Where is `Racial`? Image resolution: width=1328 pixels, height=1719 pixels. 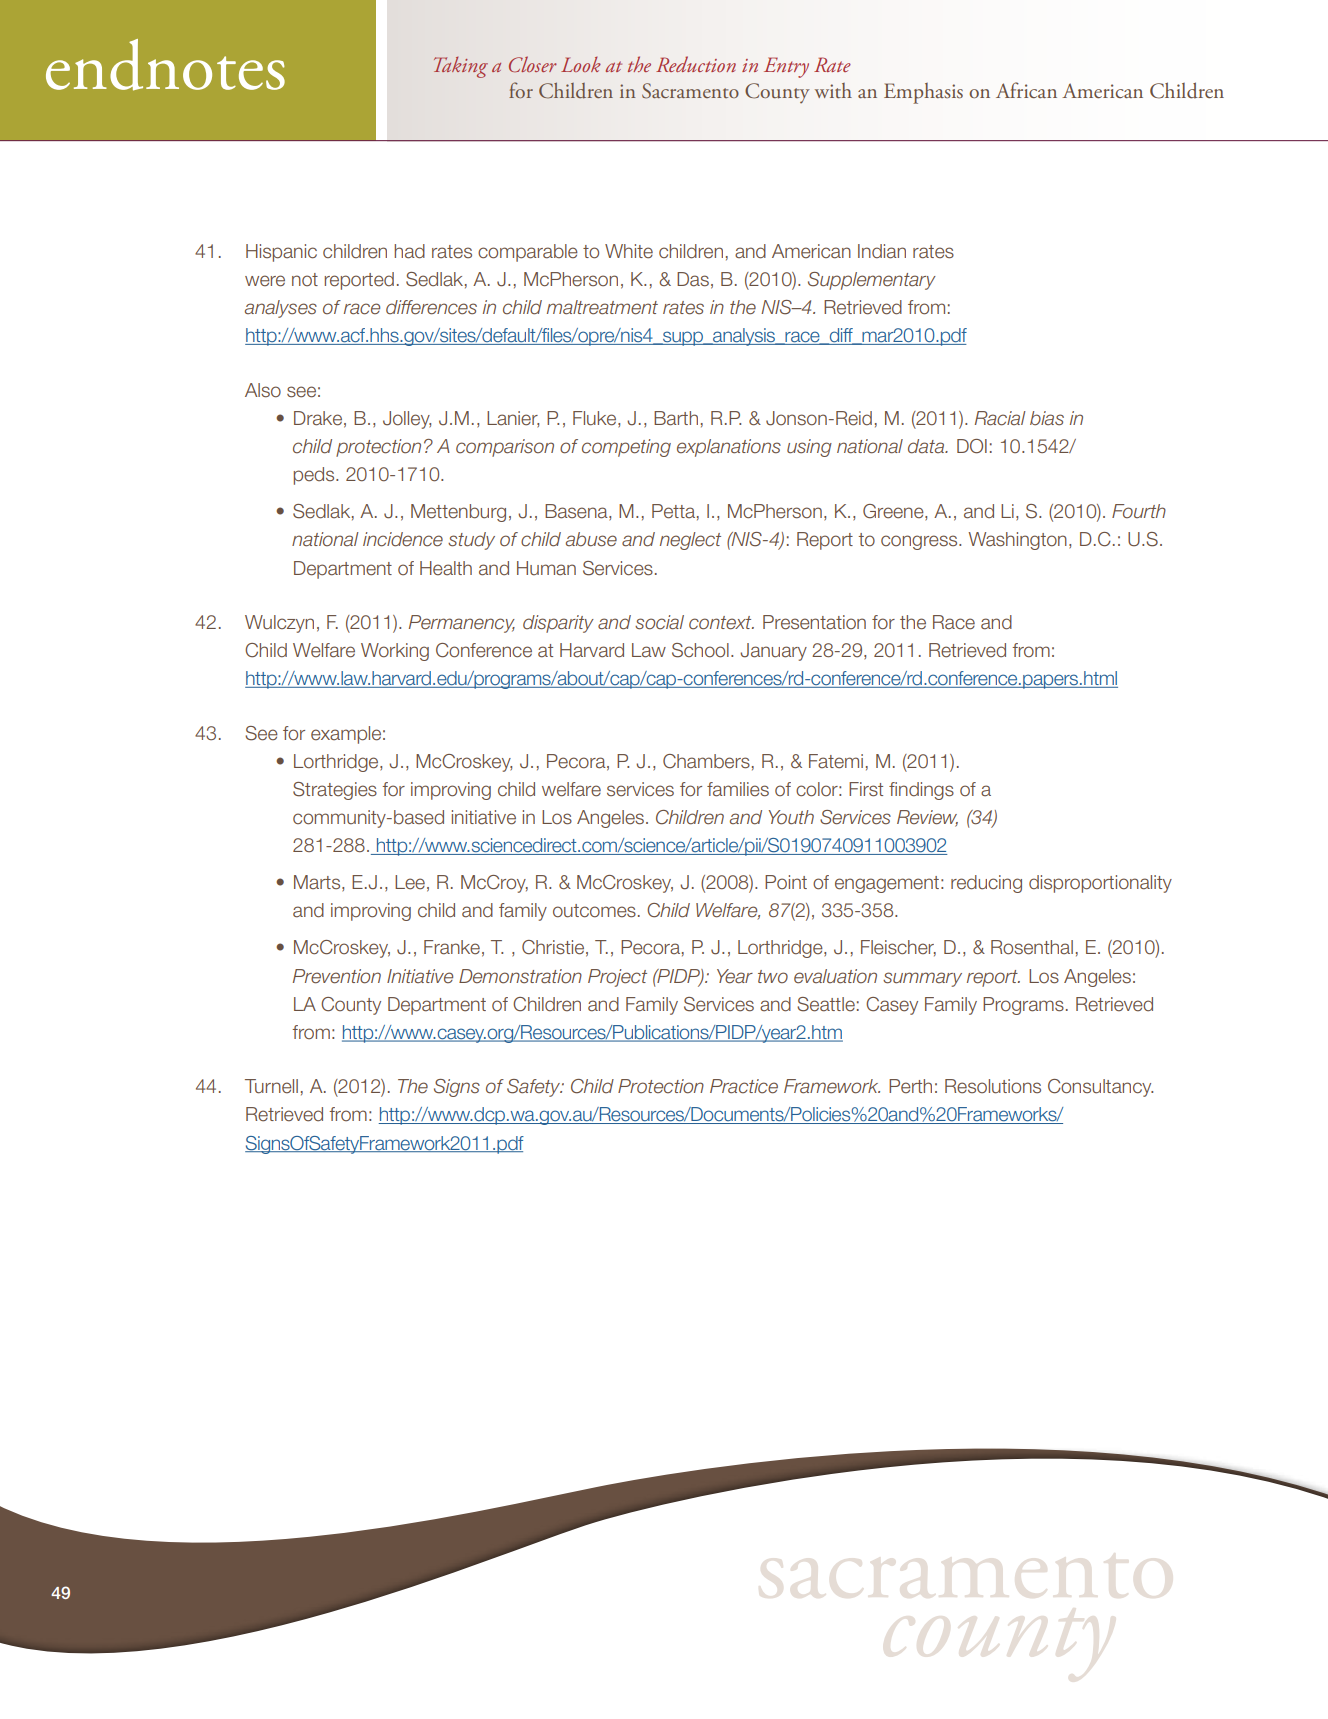 Racial is located at coordinates (1000, 418).
